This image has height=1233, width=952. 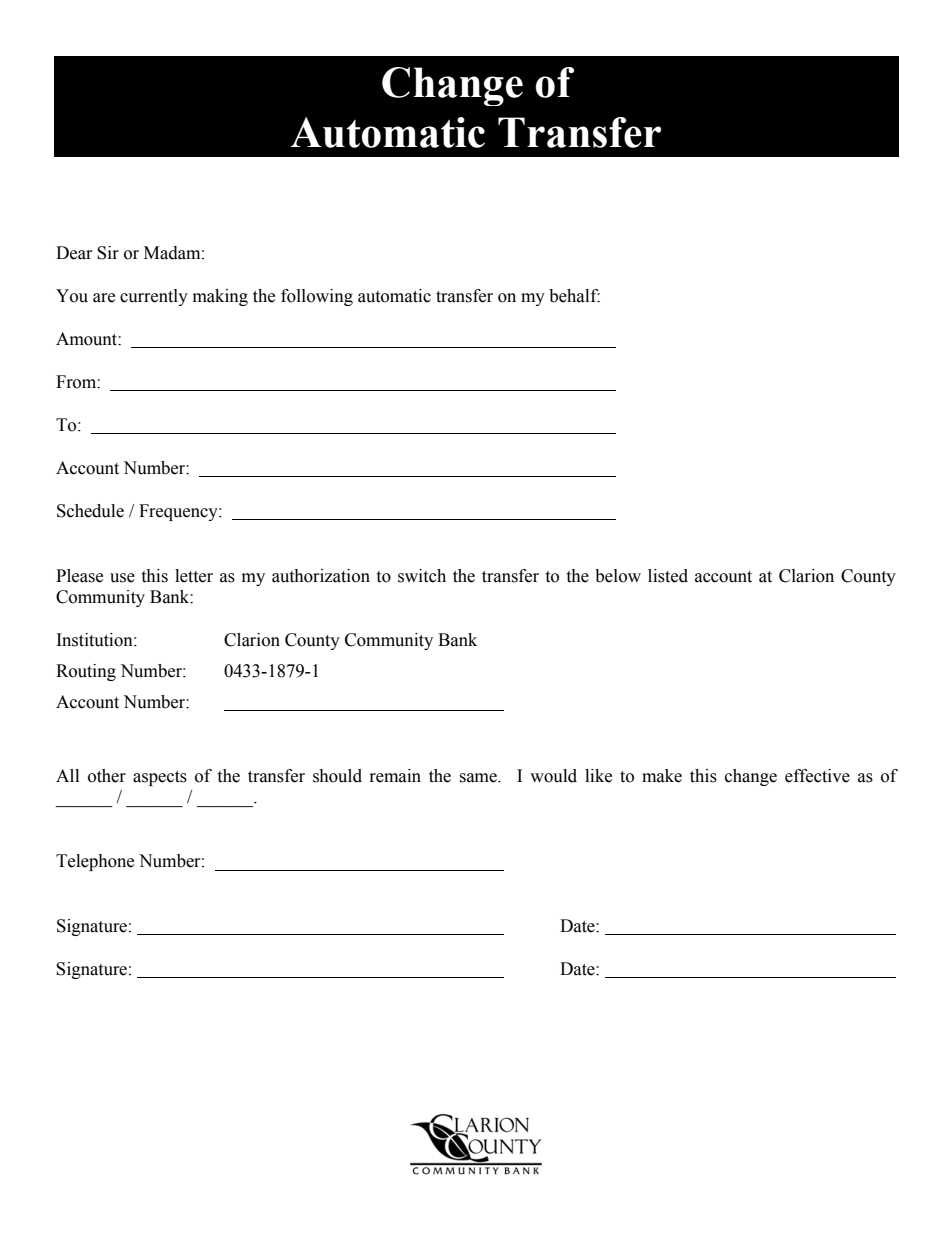 I want to click on same, so click(x=479, y=778).
